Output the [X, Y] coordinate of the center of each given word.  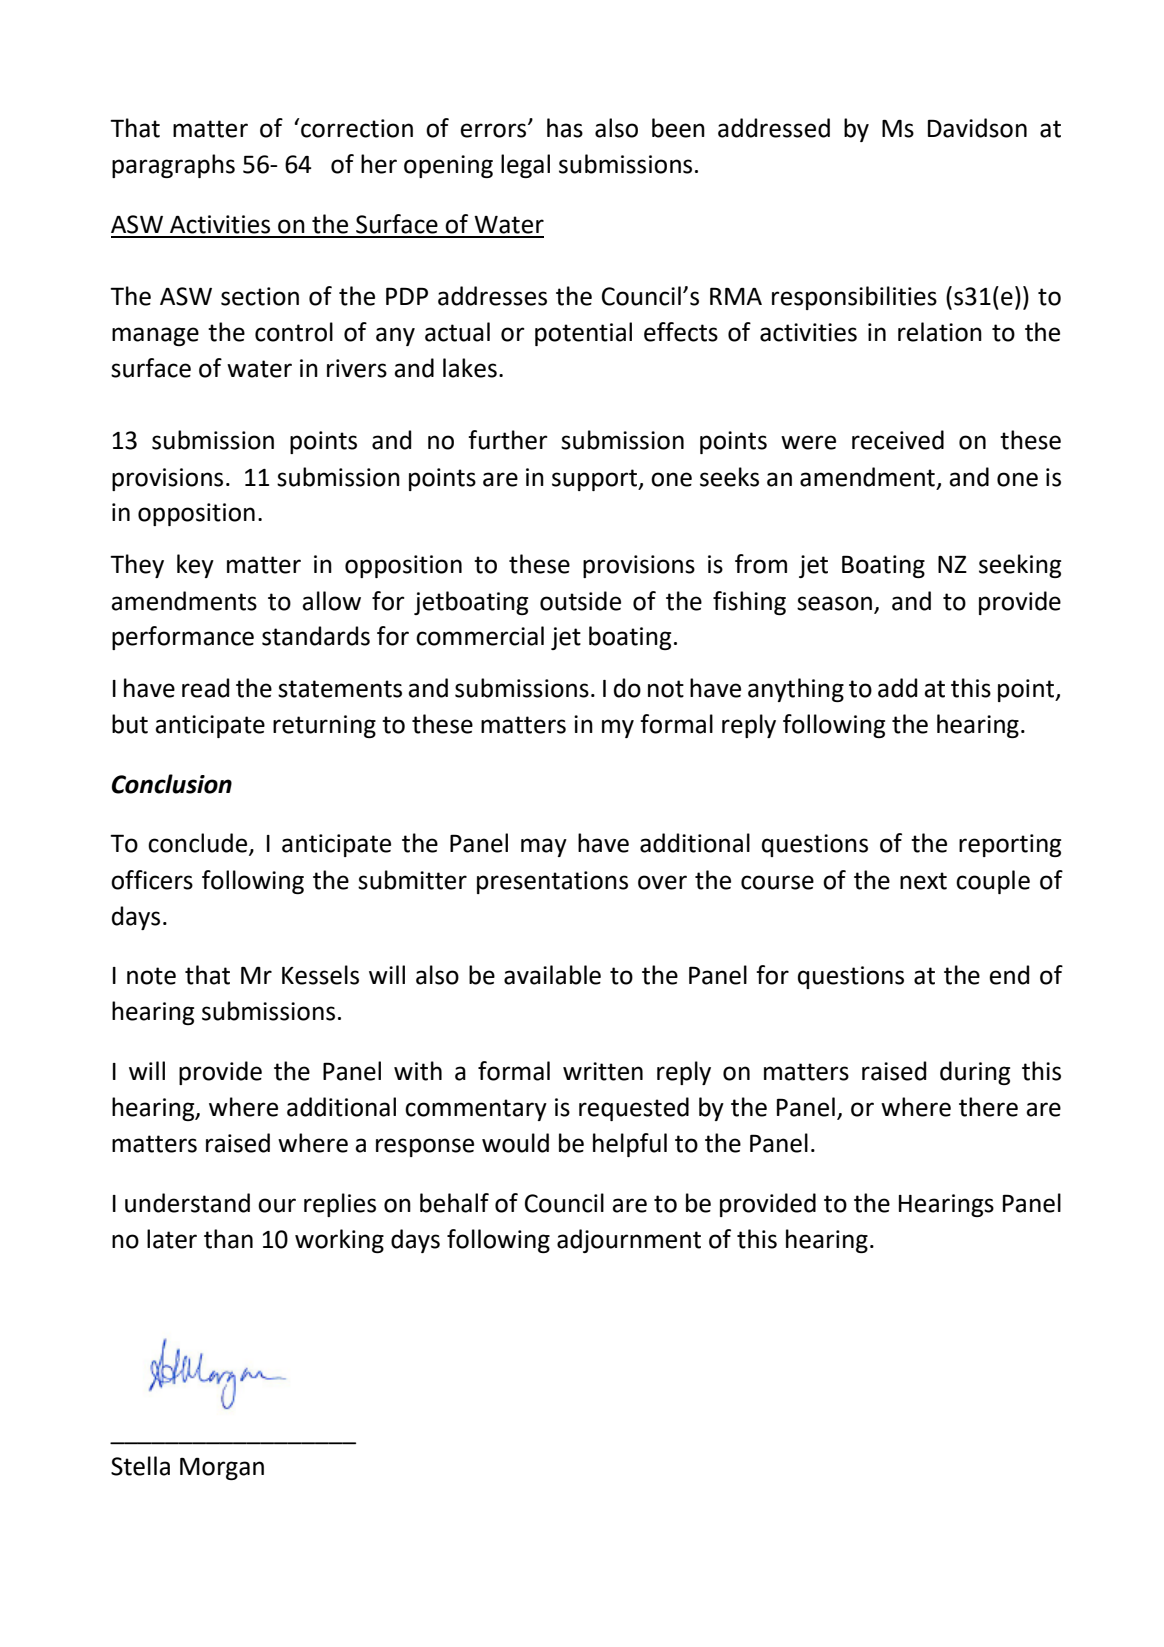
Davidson [977, 128]
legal [525, 166]
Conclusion [172, 784]
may [544, 847]
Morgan [222, 1468]
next [923, 881]
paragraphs [173, 166]
